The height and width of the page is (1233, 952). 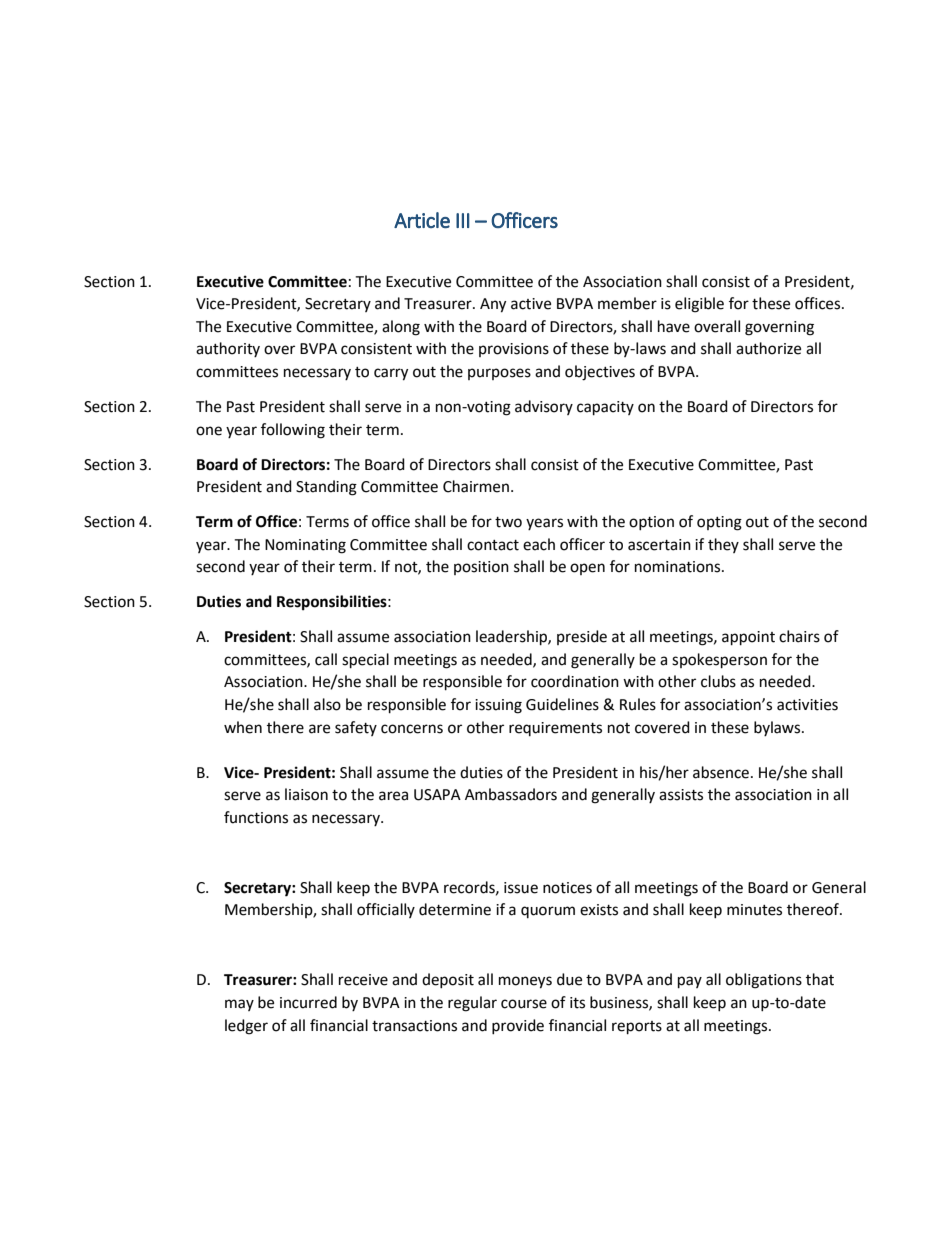 What do you see at coordinates (511, 794) in the page?
I see `Ambassadors` at bounding box center [511, 794].
